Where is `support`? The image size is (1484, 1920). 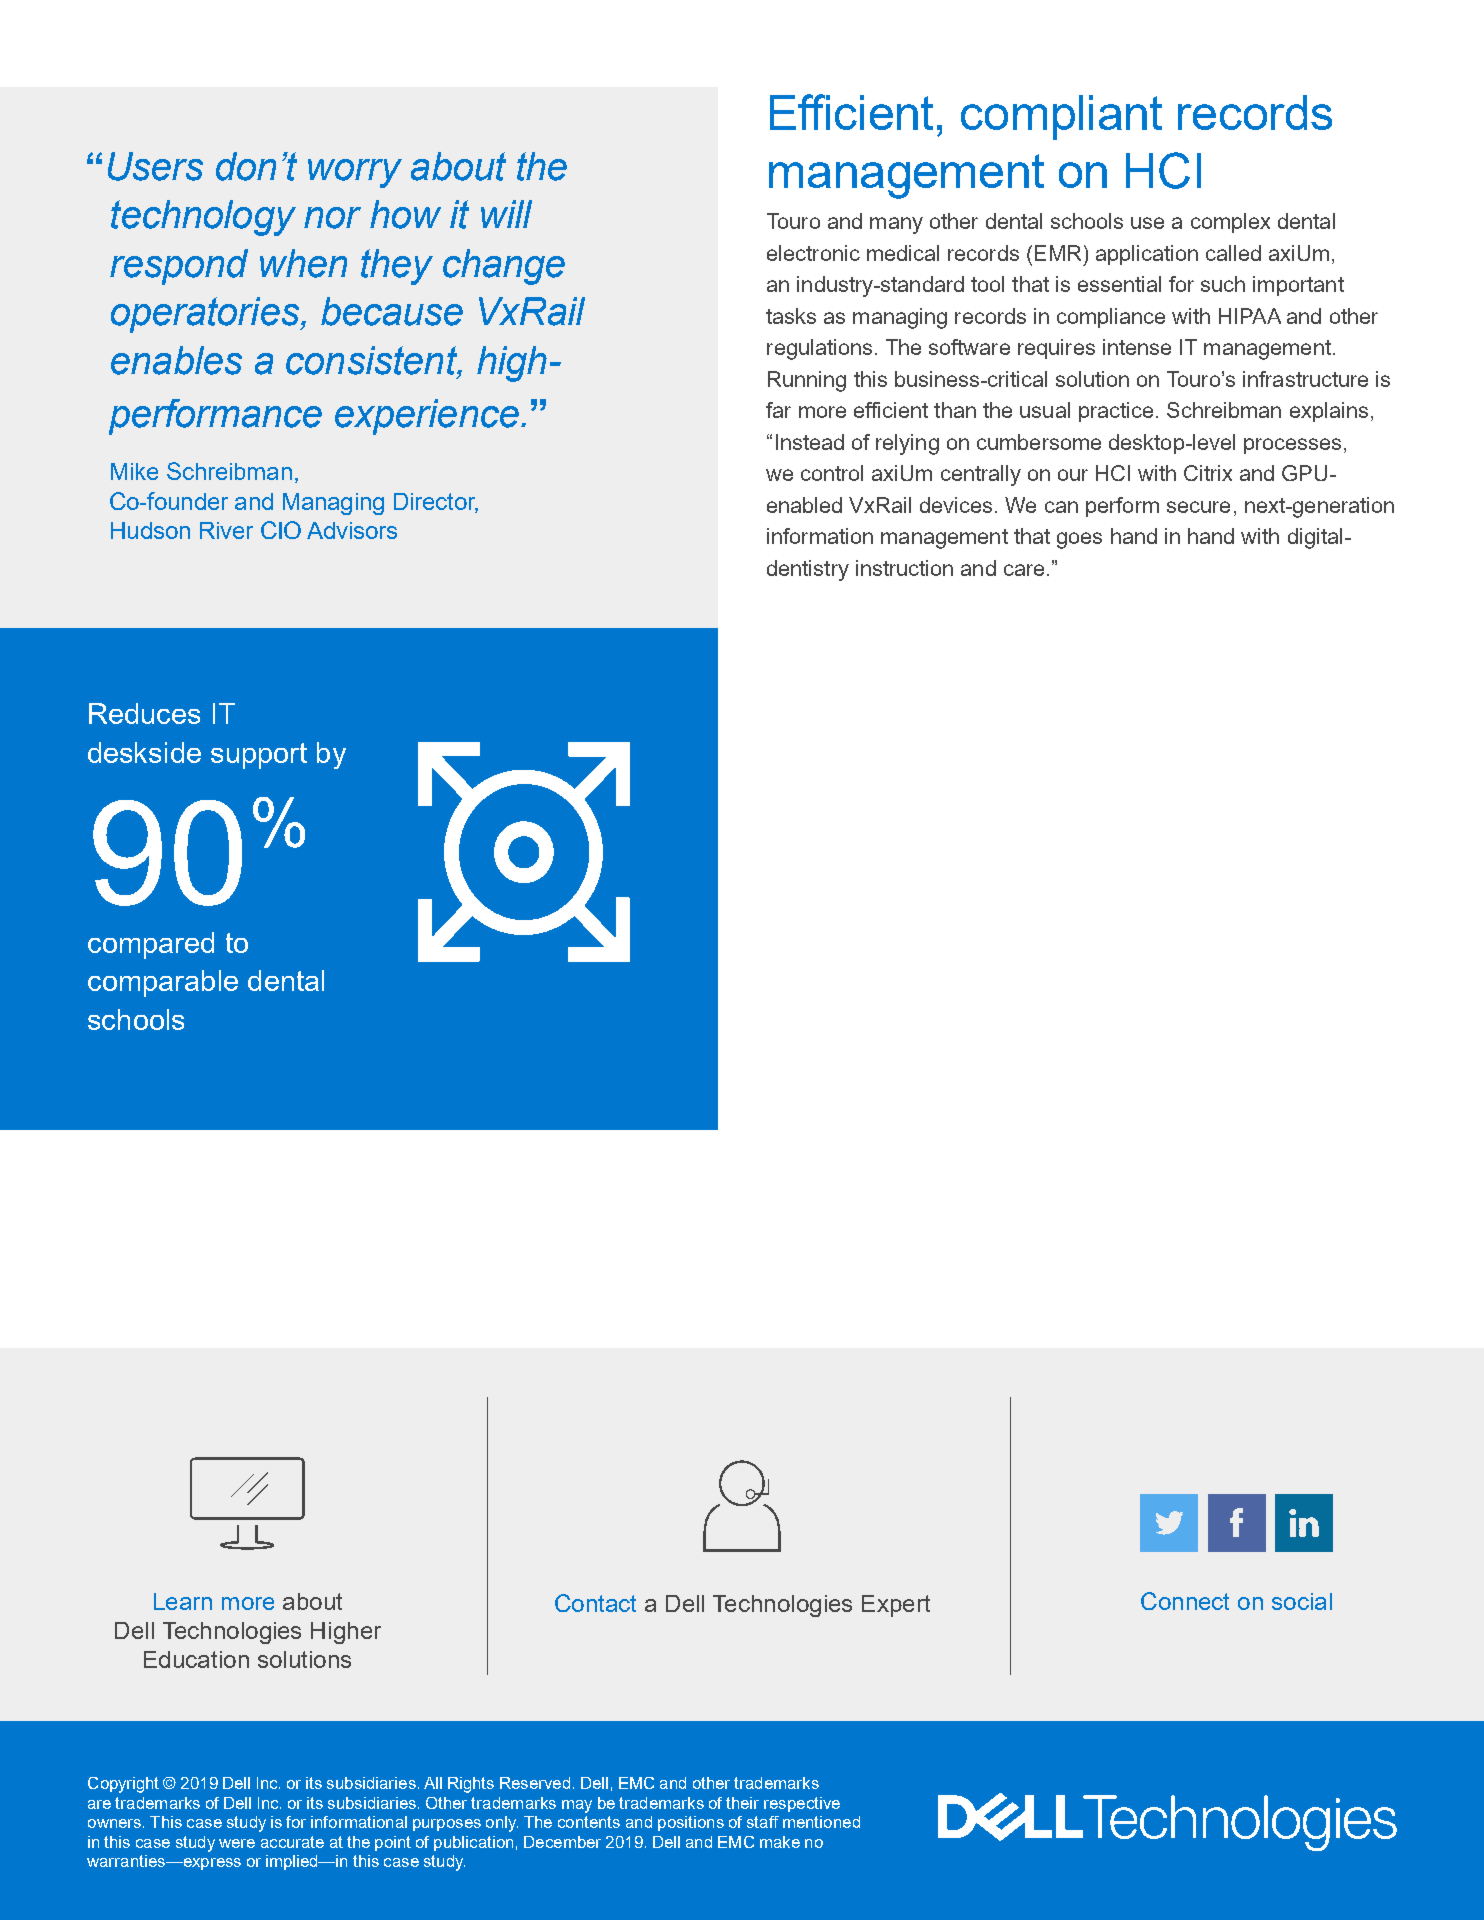 support is located at coordinates (259, 756).
